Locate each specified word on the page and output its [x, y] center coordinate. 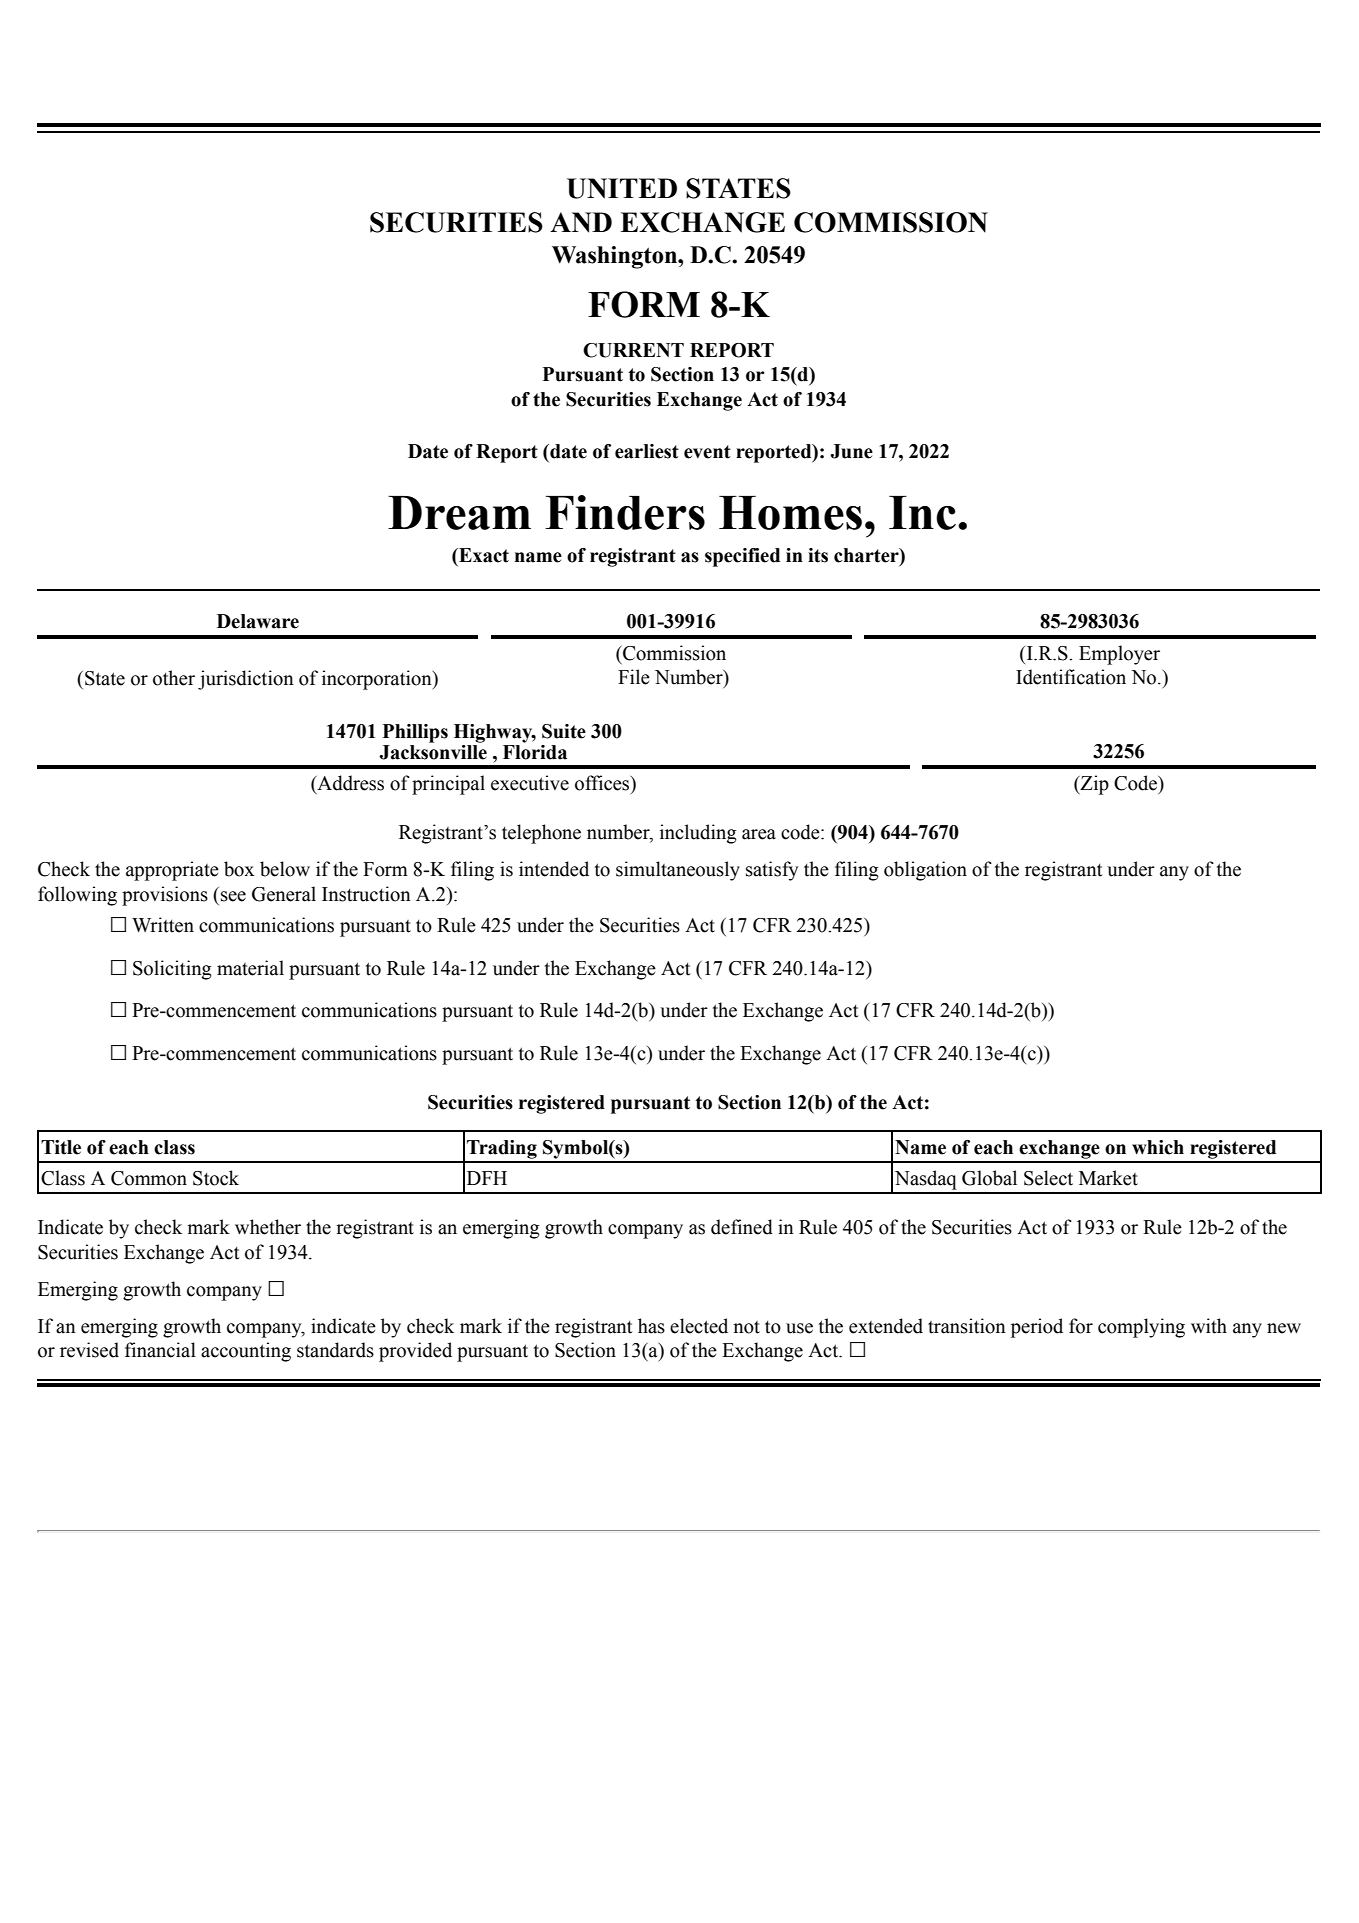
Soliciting [172, 970]
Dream [459, 513]
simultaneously [678, 871]
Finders [625, 512]
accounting [246, 1352]
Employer [1119, 655]
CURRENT [633, 350]
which [1158, 1147]
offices [603, 783]
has [651, 1326]
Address [349, 784]
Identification [1071, 677]
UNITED [622, 188]
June [851, 451]
